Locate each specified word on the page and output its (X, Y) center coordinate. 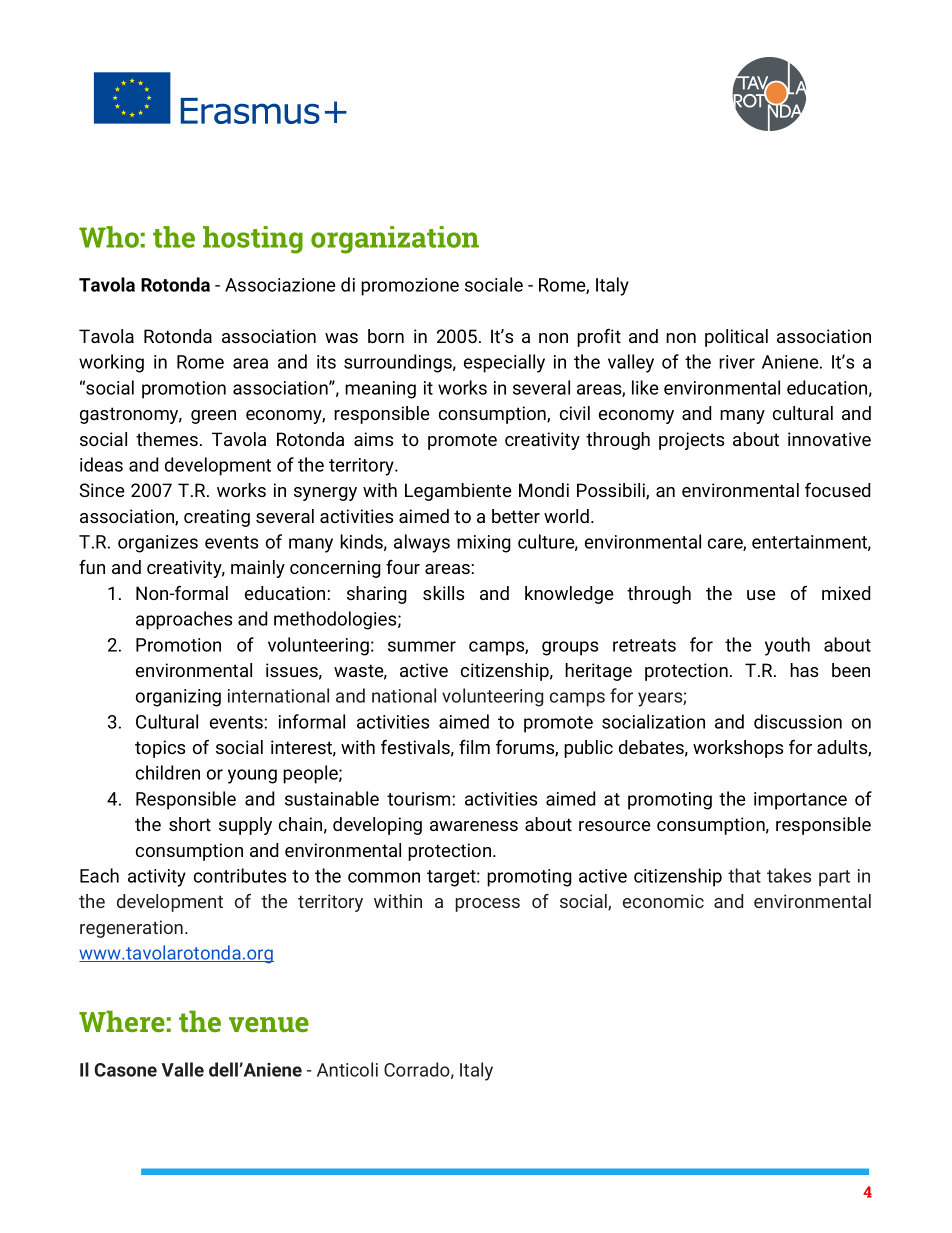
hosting (253, 240)
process (487, 905)
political (736, 338)
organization (395, 240)
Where (122, 1021)
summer (422, 646)
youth (787, 646)
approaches (184, 620)
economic (663, 901)
